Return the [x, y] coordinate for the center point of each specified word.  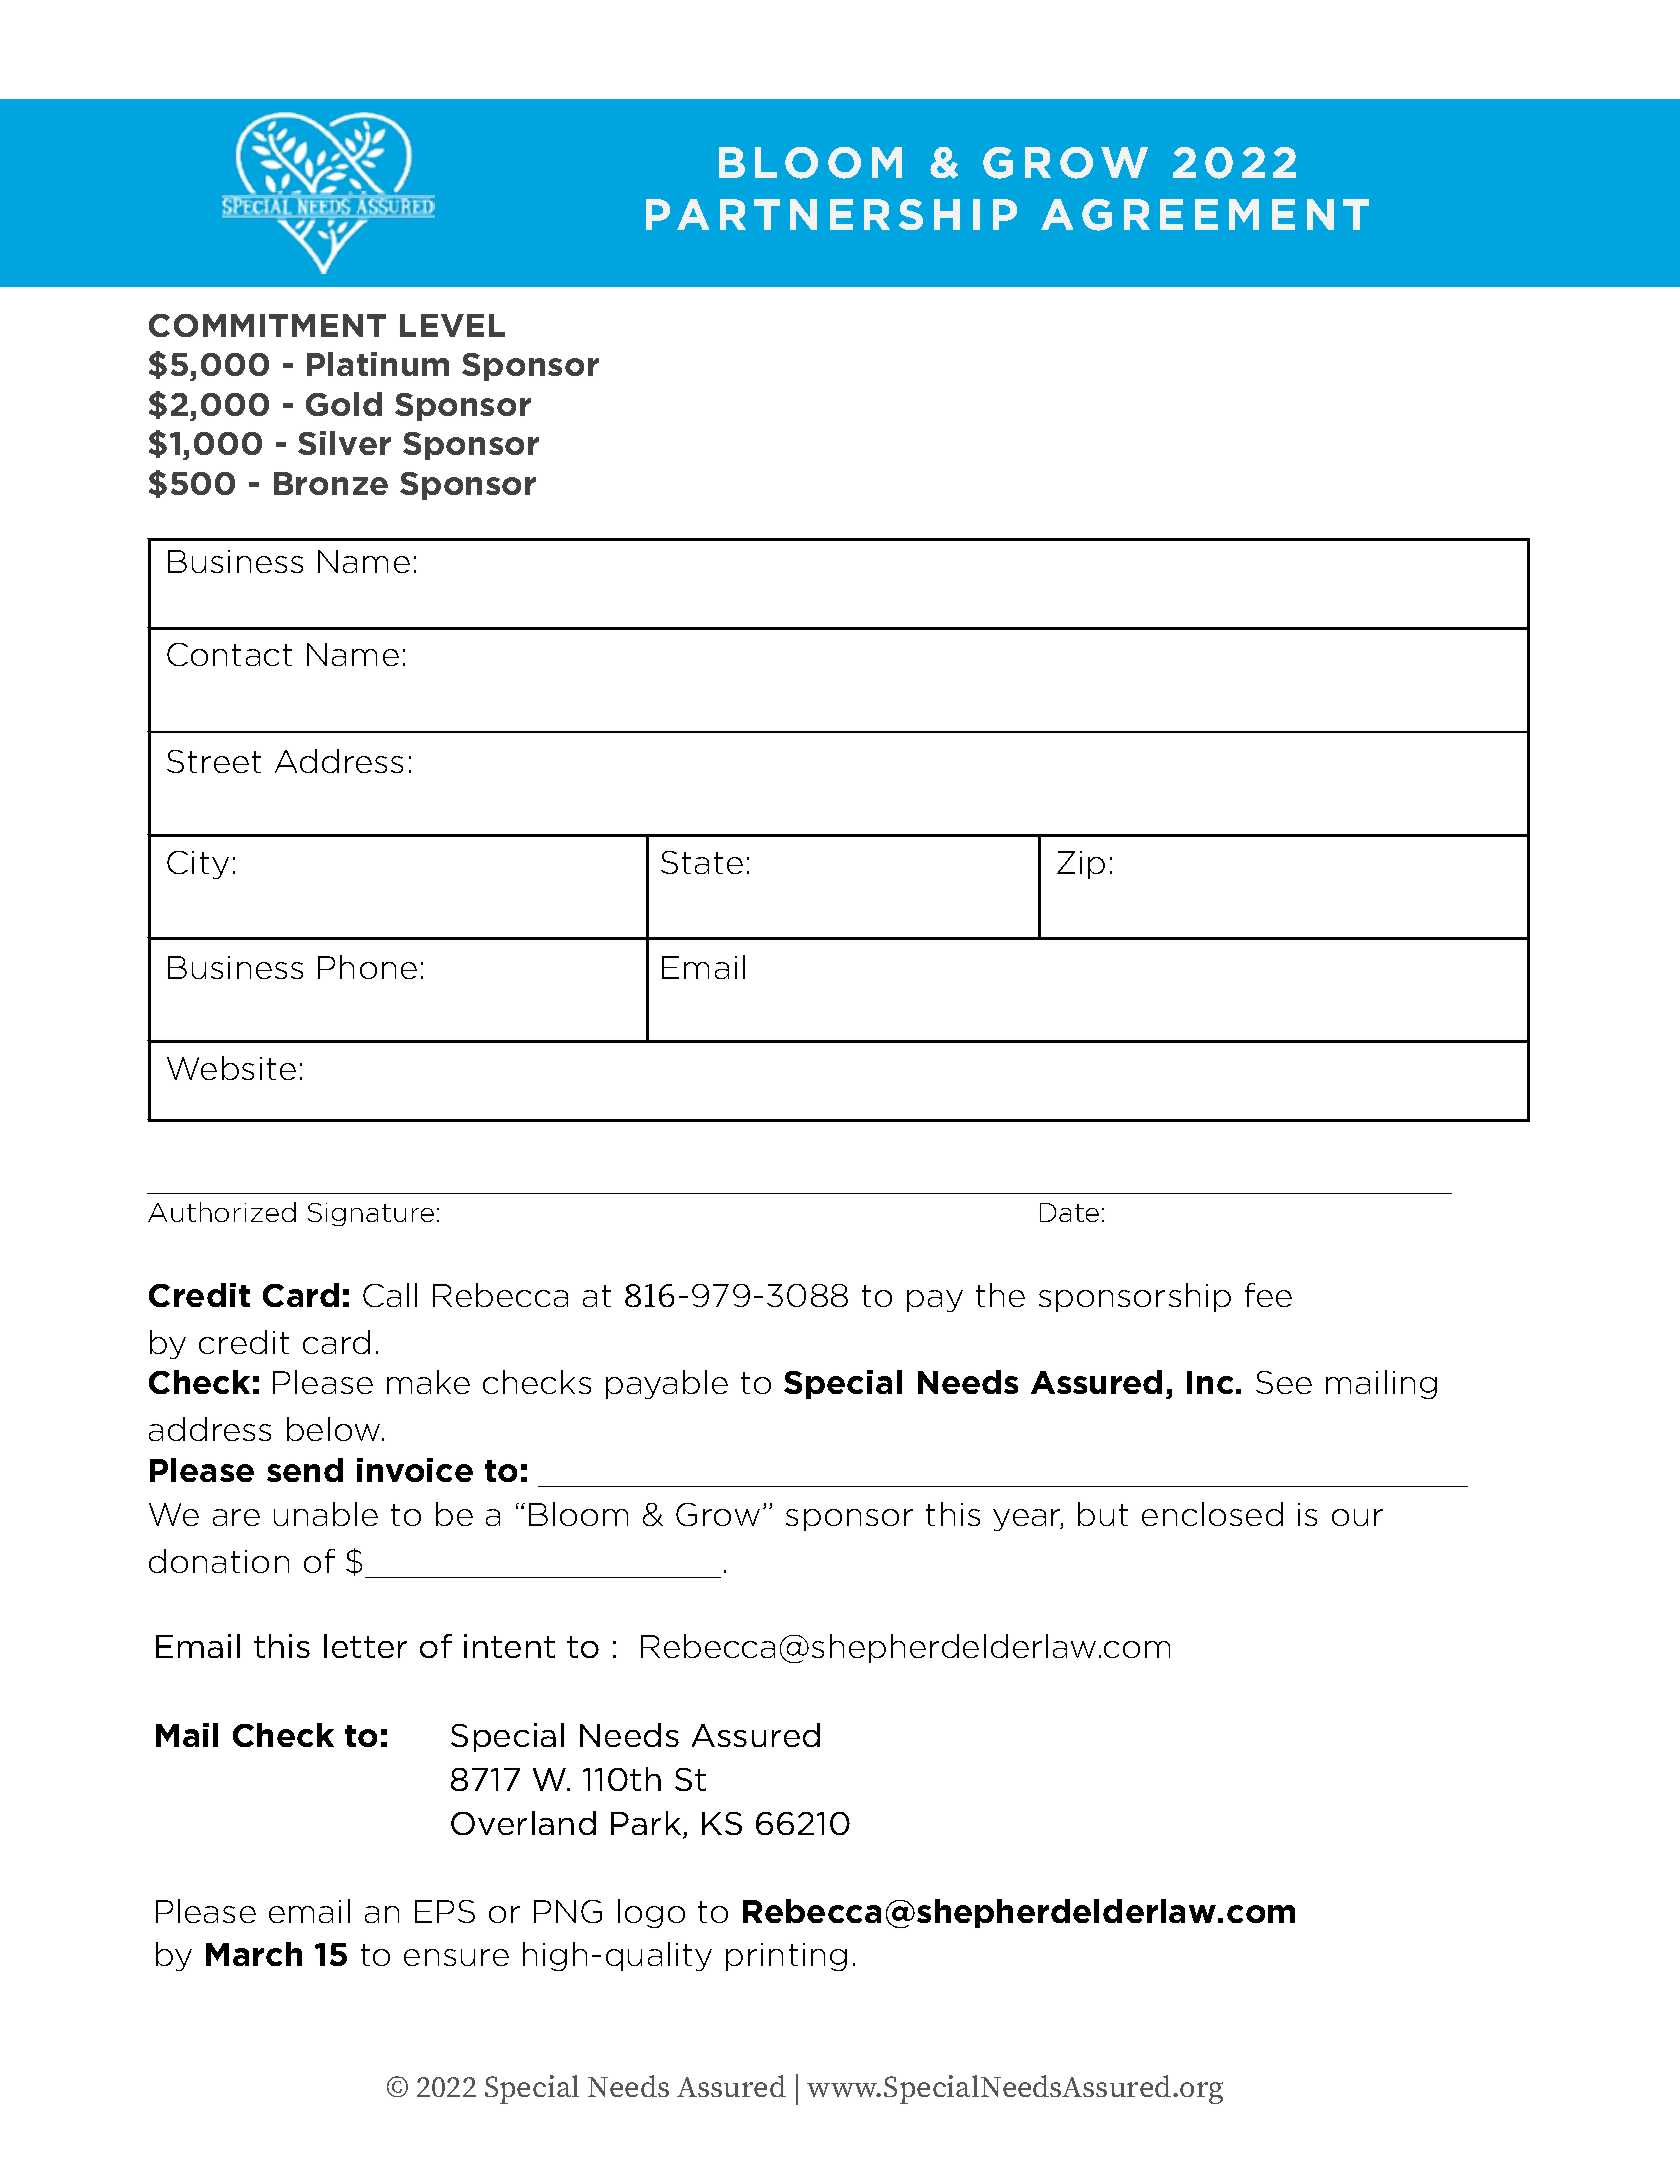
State [702, 862]
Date [1069, 1212]
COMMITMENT [267, 325]
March [254, 1954]
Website [231, 1068]
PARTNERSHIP [831, 214]
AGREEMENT [1205, 215]
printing [786, 1957]
